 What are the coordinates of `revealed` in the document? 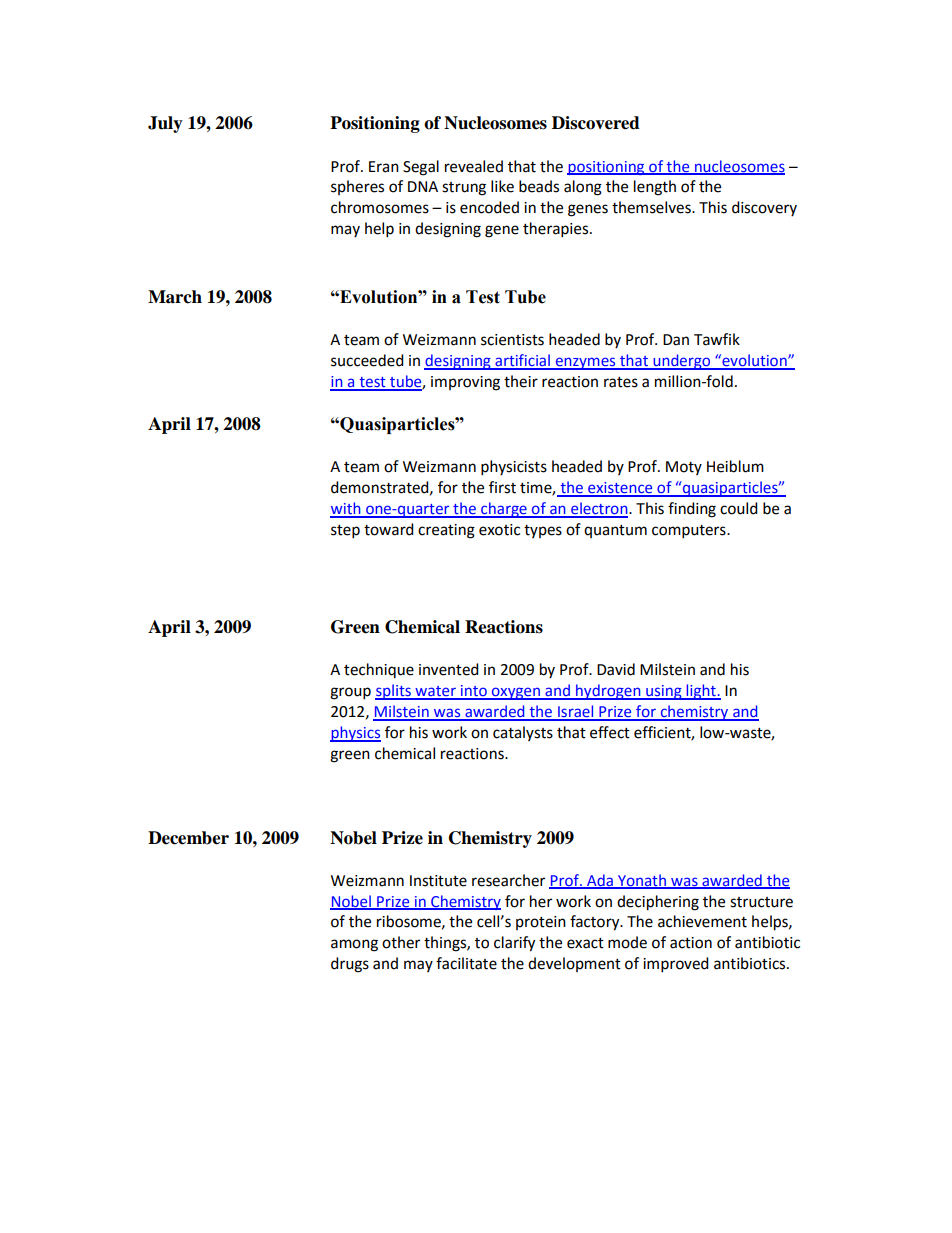 It's located at (474, 166).
